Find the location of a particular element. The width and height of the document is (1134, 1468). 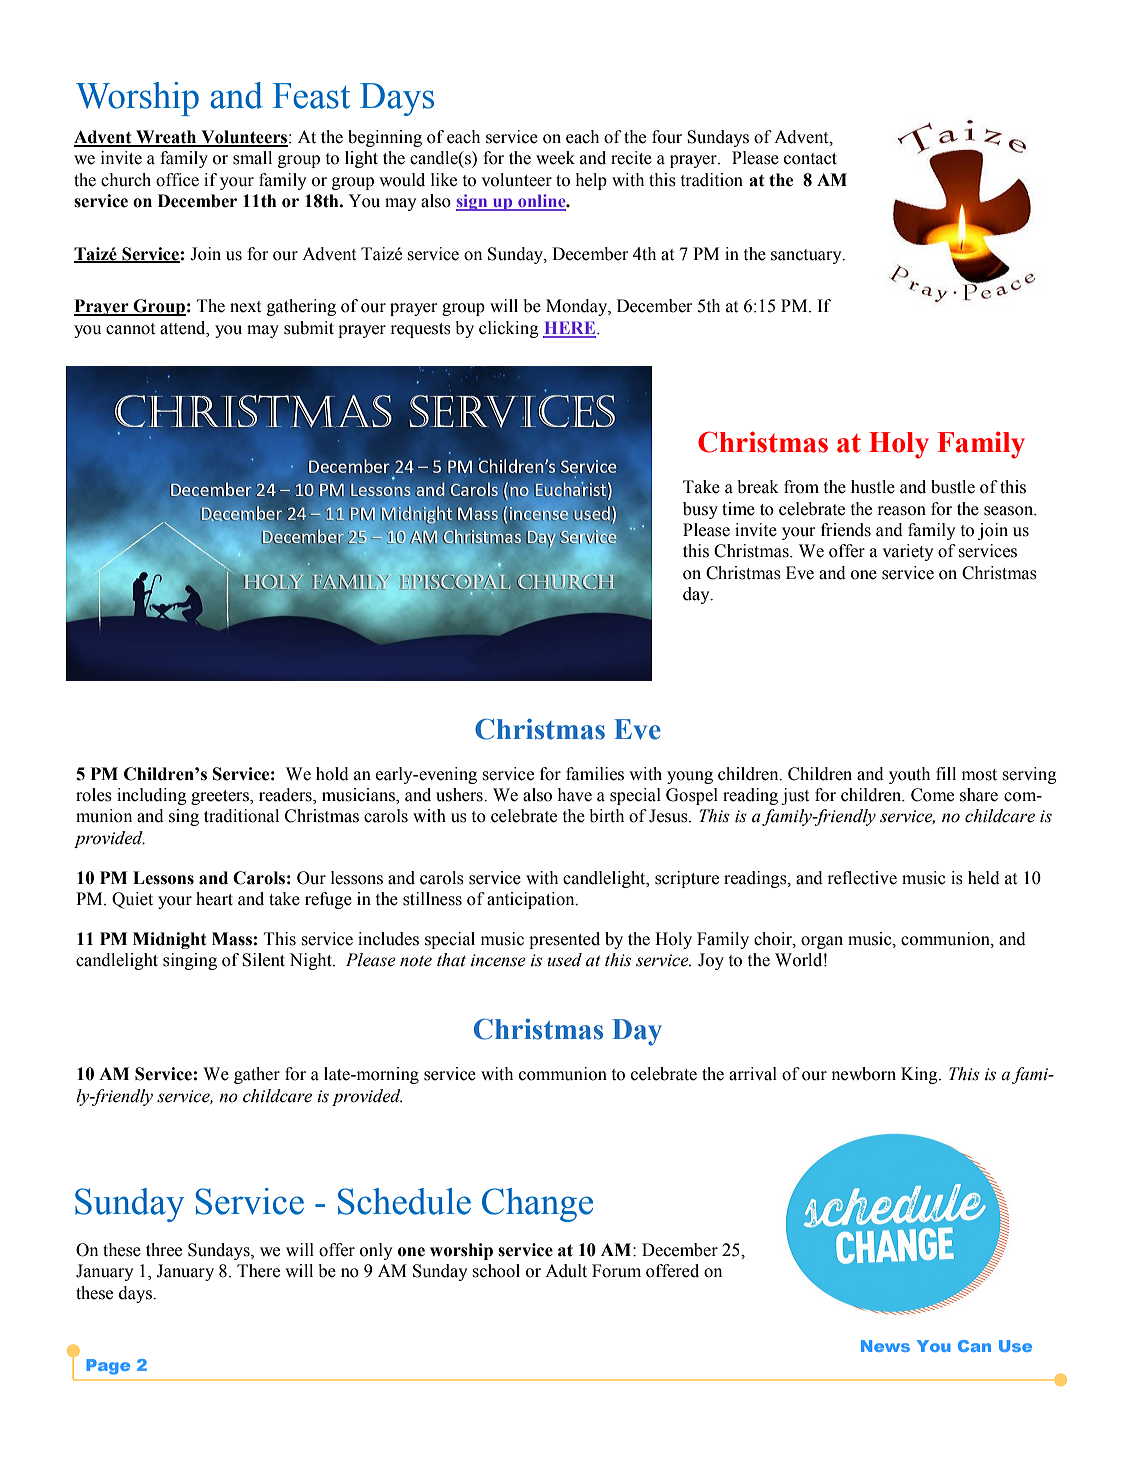

contact is located at coordinates (810, 159).
